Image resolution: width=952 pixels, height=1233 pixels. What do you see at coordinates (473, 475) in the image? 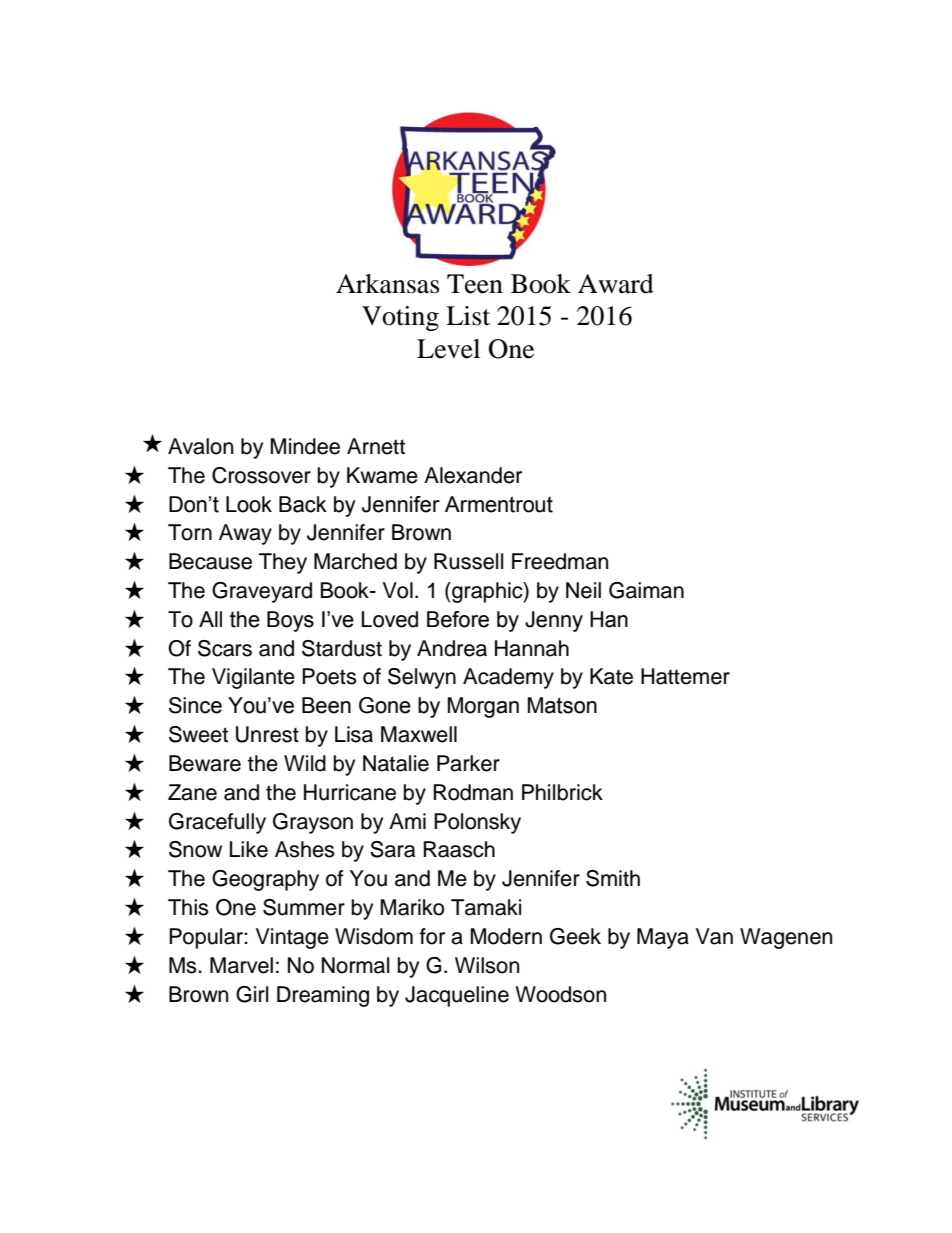
I see `Alexander` at bounding box center [473, 475].
